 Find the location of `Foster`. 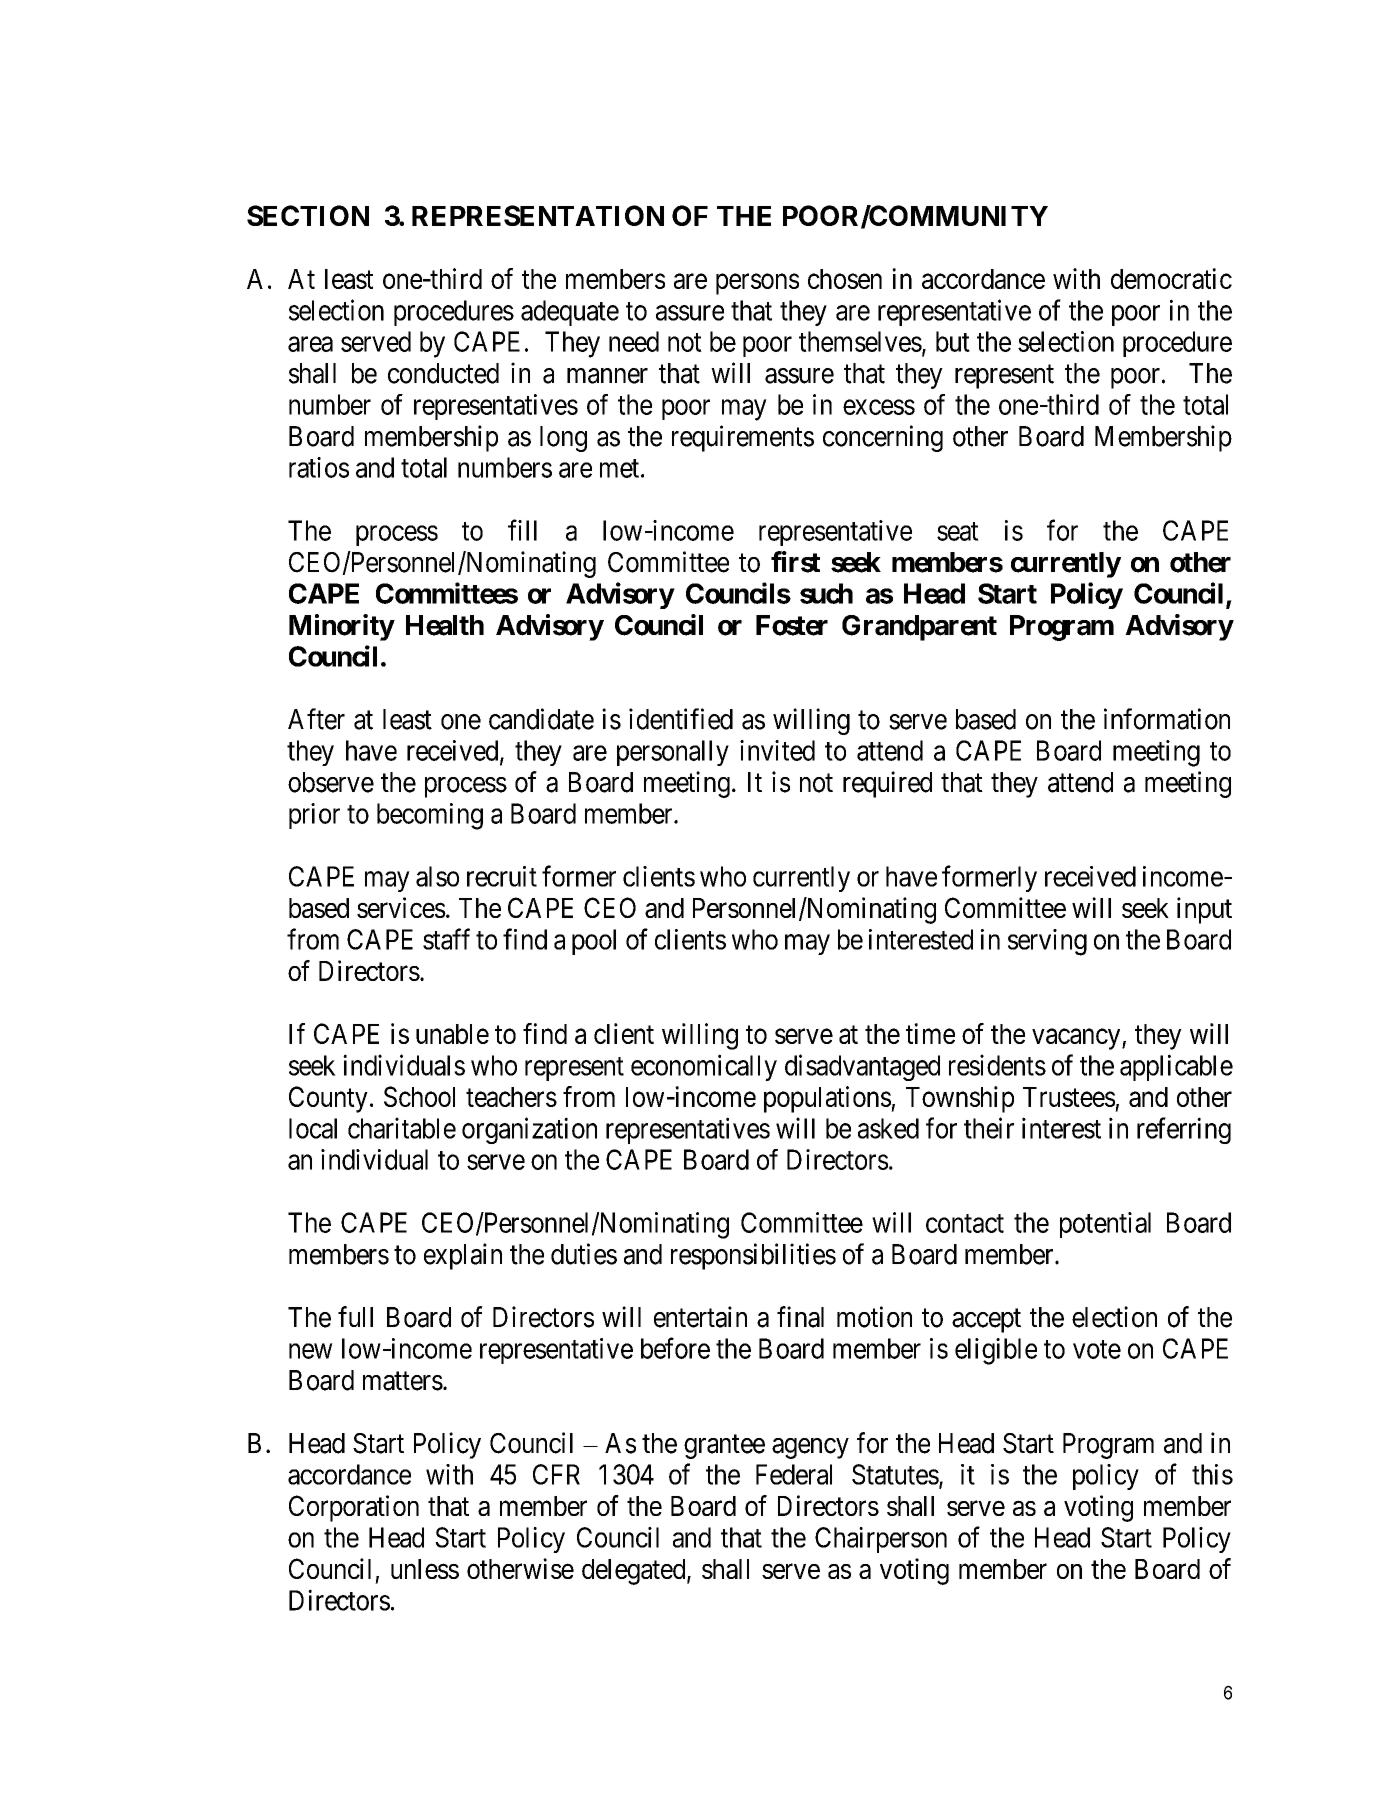

Foster is located at coordinates (792, 625).
